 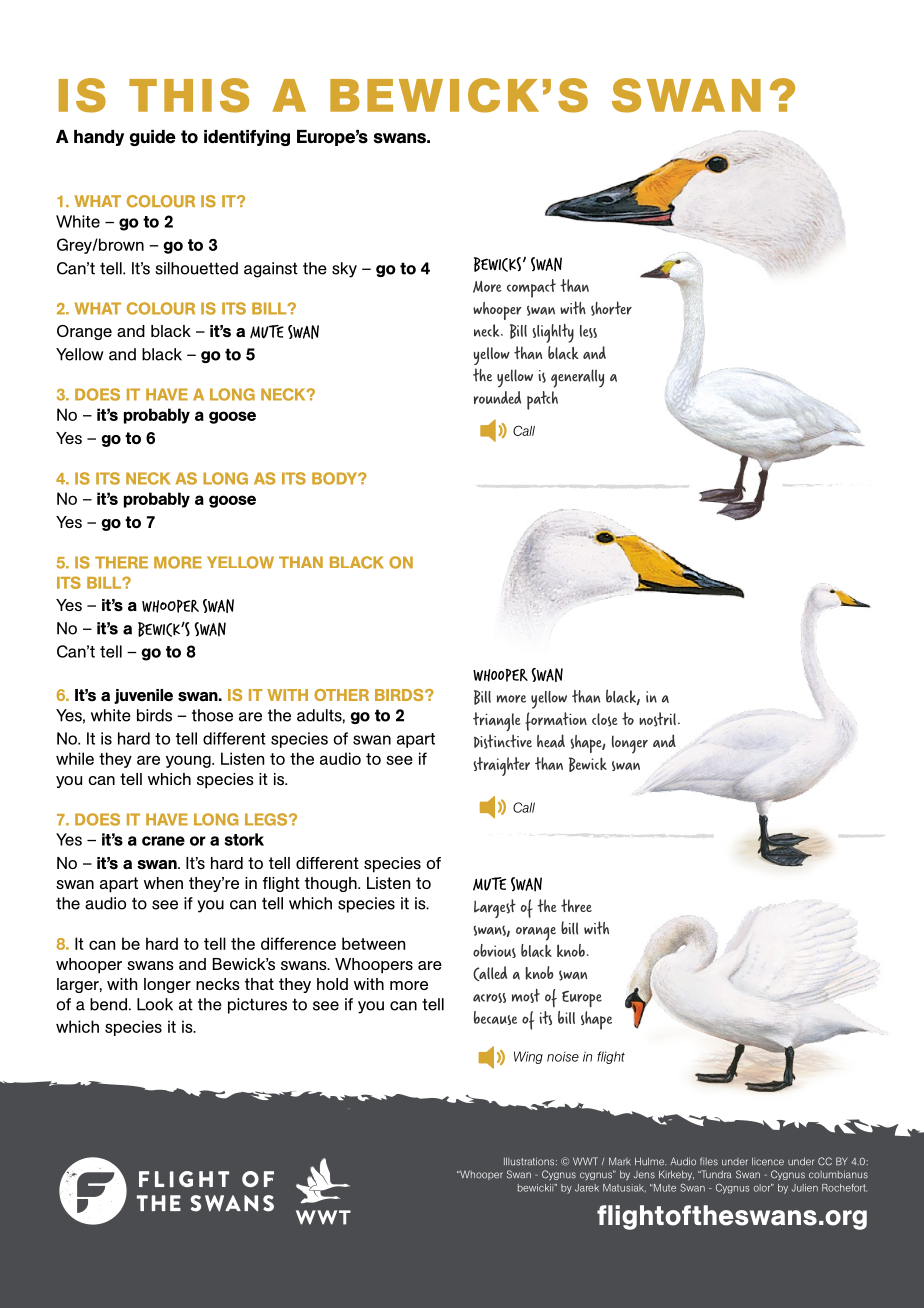 What do you see at coordinates (247, 138) in the page?
I see `identifying` at bounding box center [247, 138].
